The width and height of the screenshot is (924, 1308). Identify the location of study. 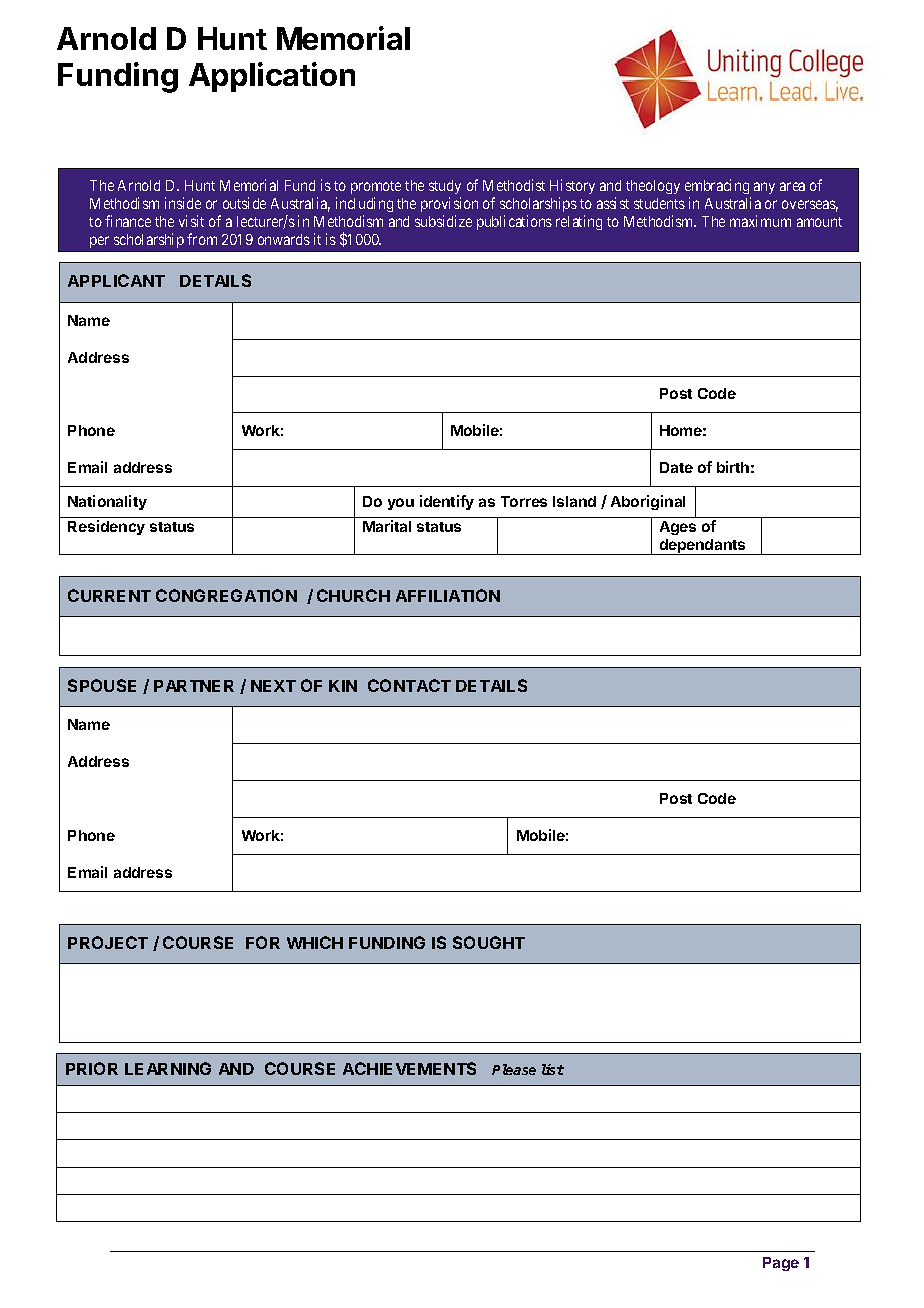
(445, 189).
